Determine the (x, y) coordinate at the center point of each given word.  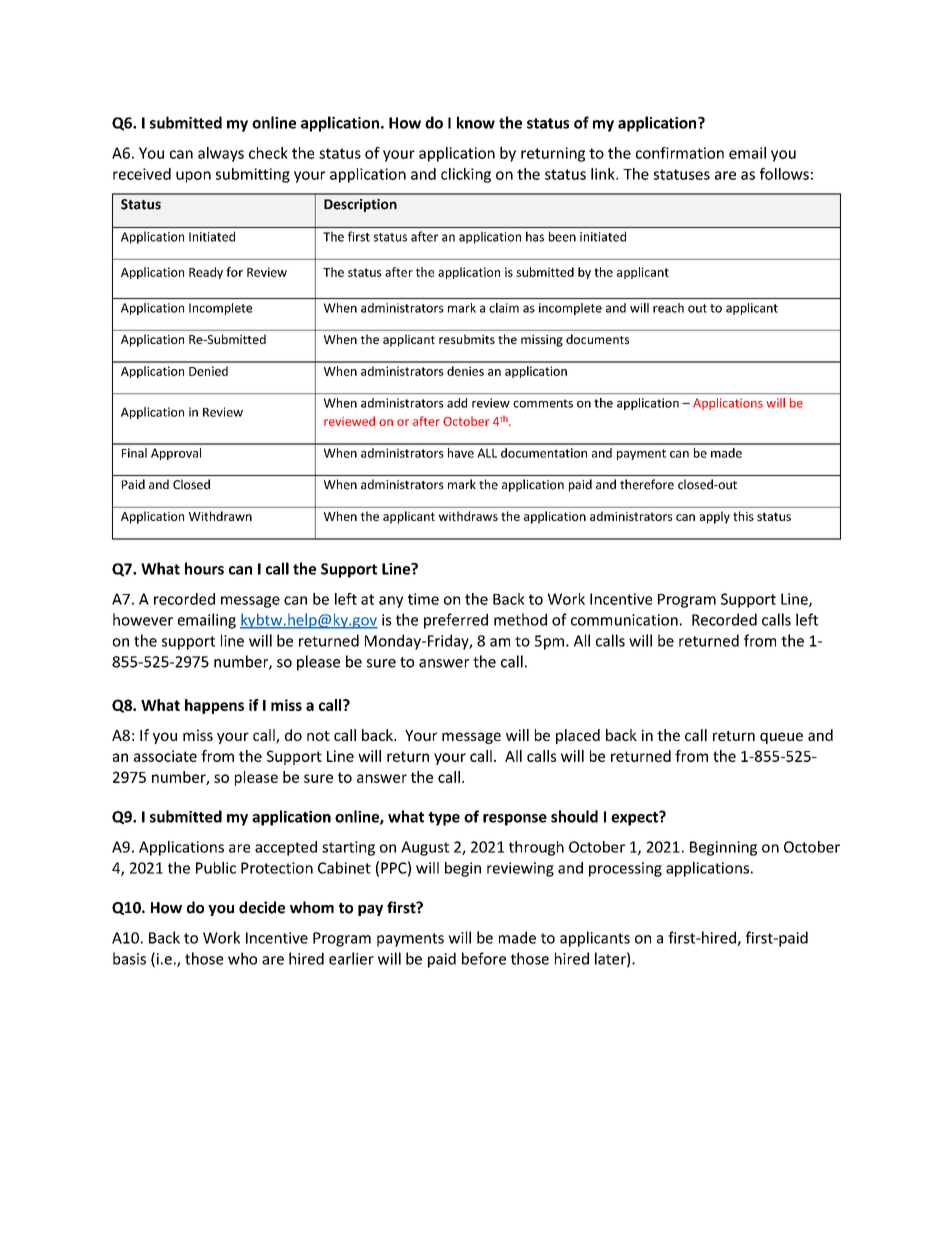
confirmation (680, 153)
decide (262, 907)
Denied (208, 371)
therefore (647, 484)
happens (214, 706)
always (221, 154)
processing (625, 869)
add (457, 403)
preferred (456, 621)
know (476, 122)
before (484, 958)
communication (624, 620)
